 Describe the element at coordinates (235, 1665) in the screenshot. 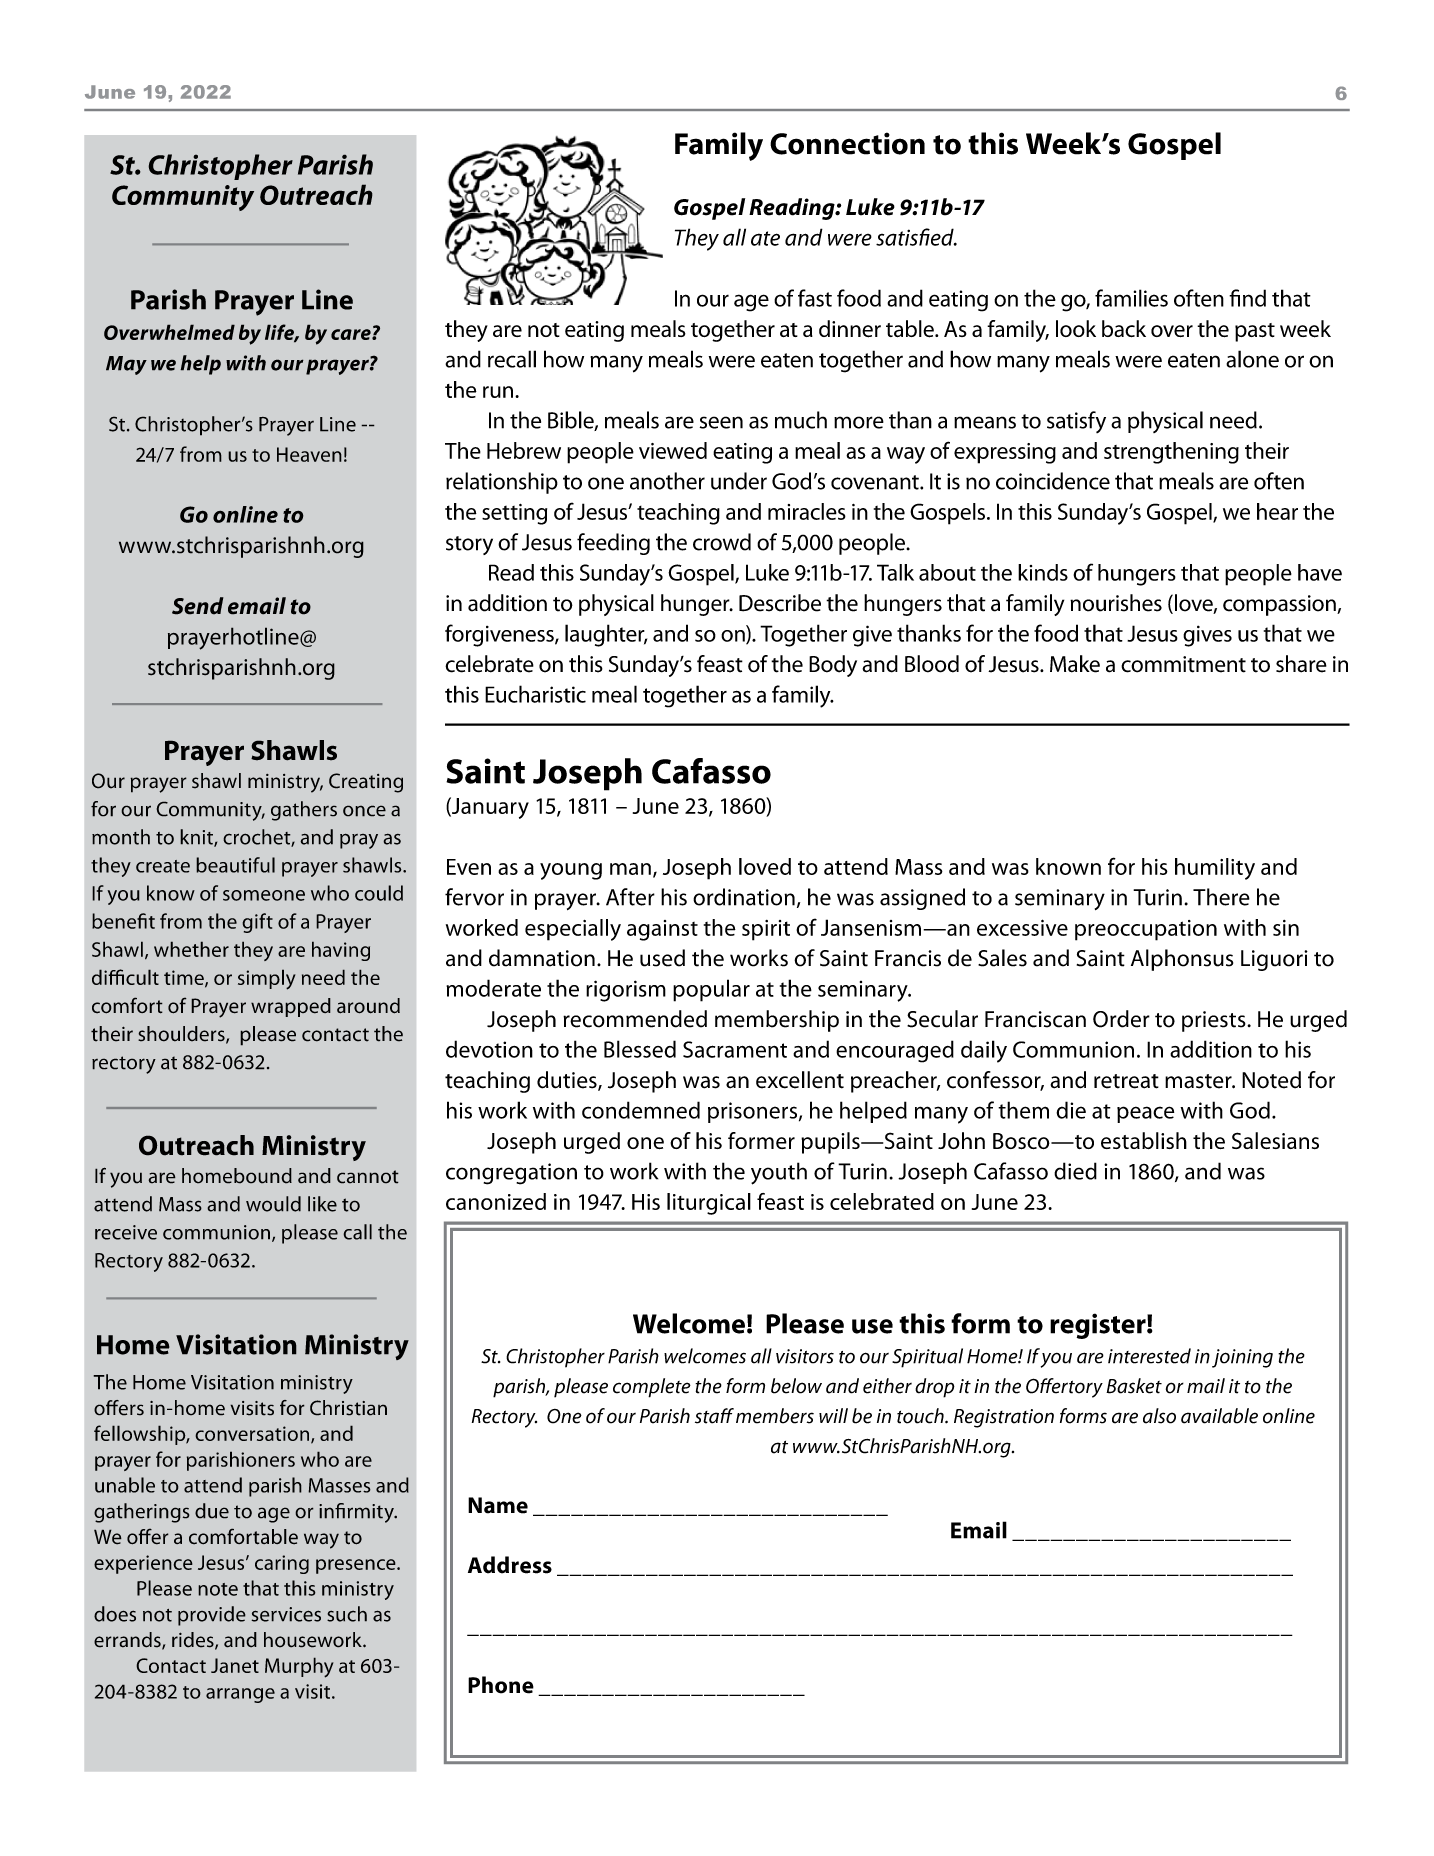

I see `Janet` at that location.
